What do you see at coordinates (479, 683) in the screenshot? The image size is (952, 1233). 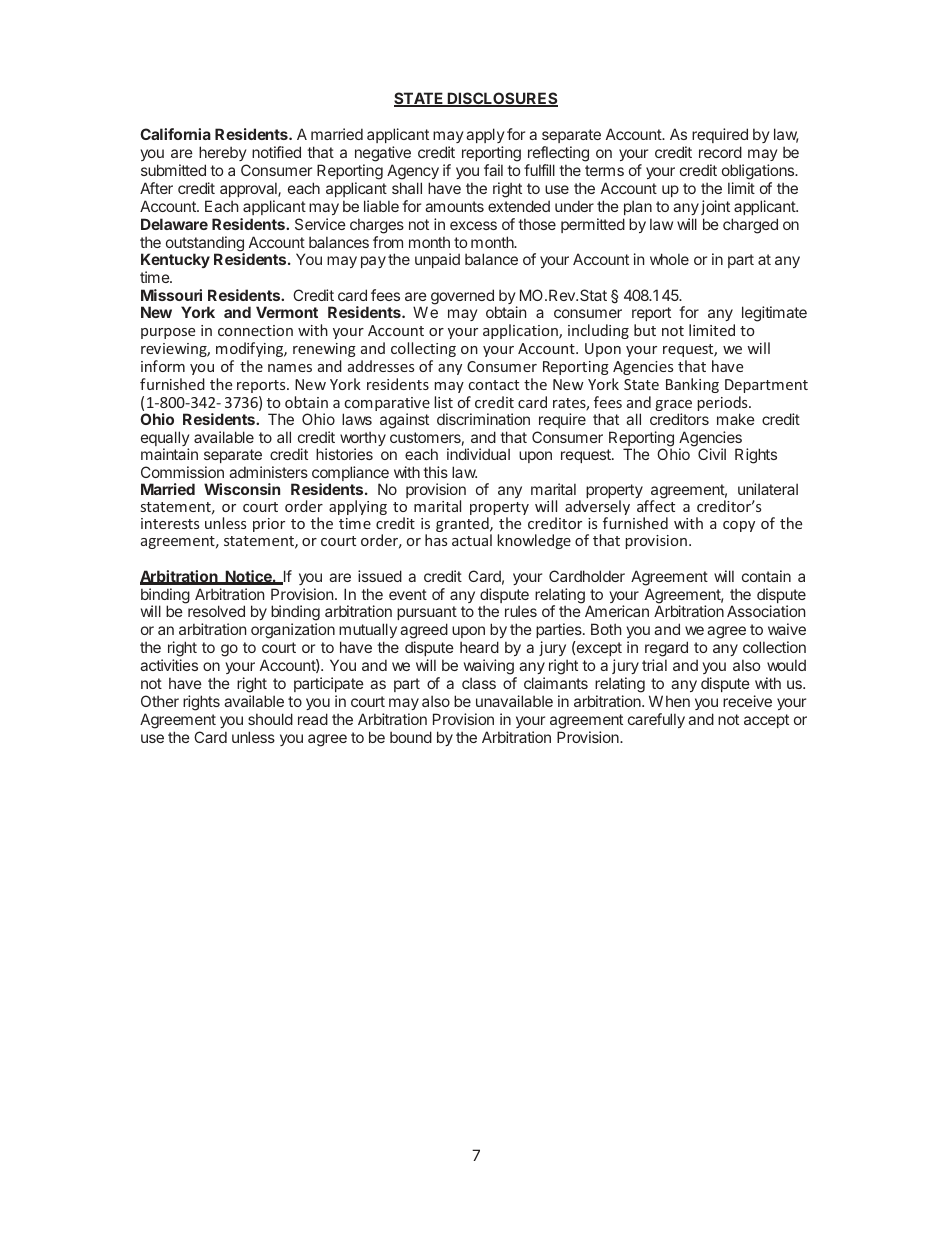 I see `class` at bounding box center [479, 683].
